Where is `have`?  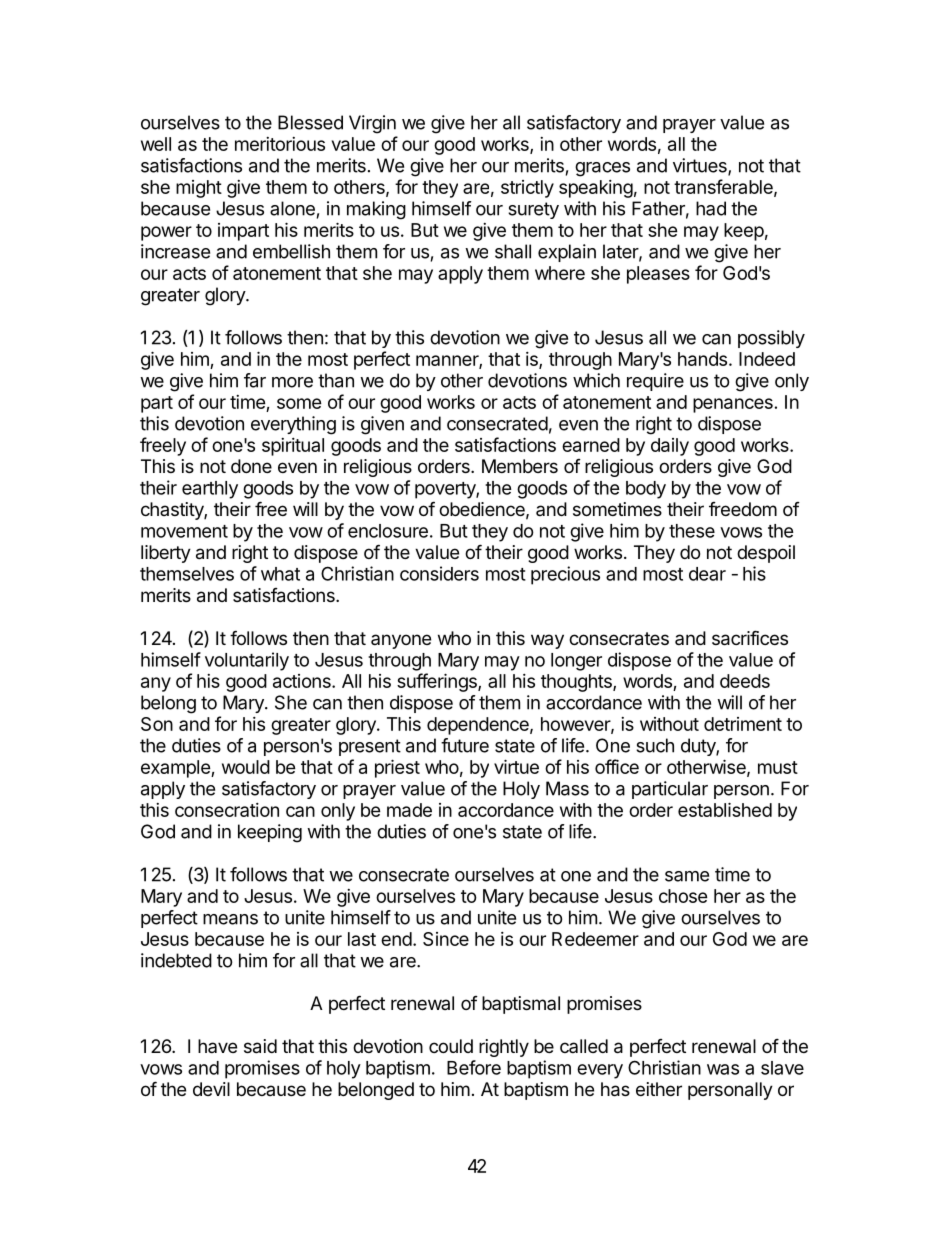 have is located at coordinates (217, 1046).
